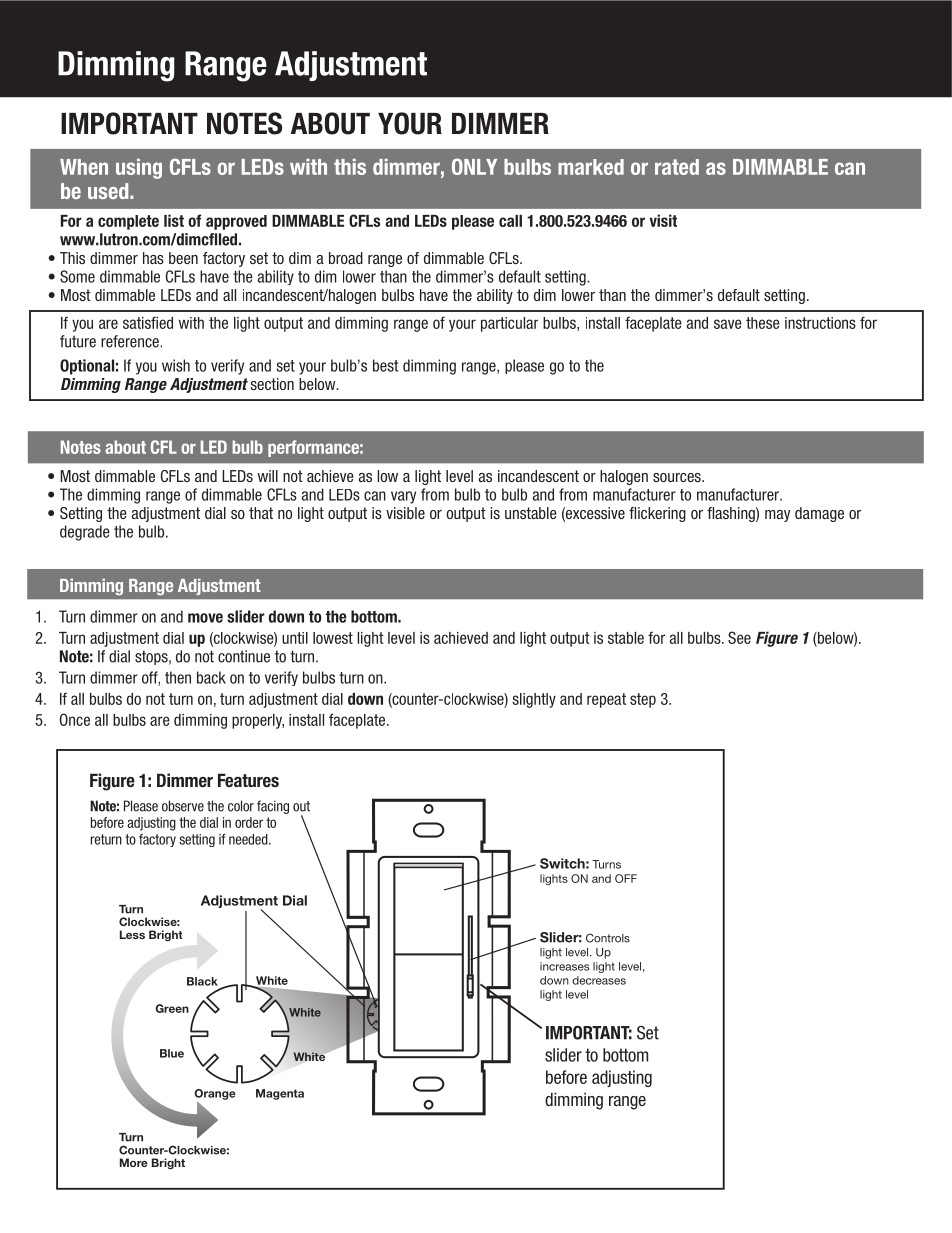  I want to click on repeat, so click(606, 700).
